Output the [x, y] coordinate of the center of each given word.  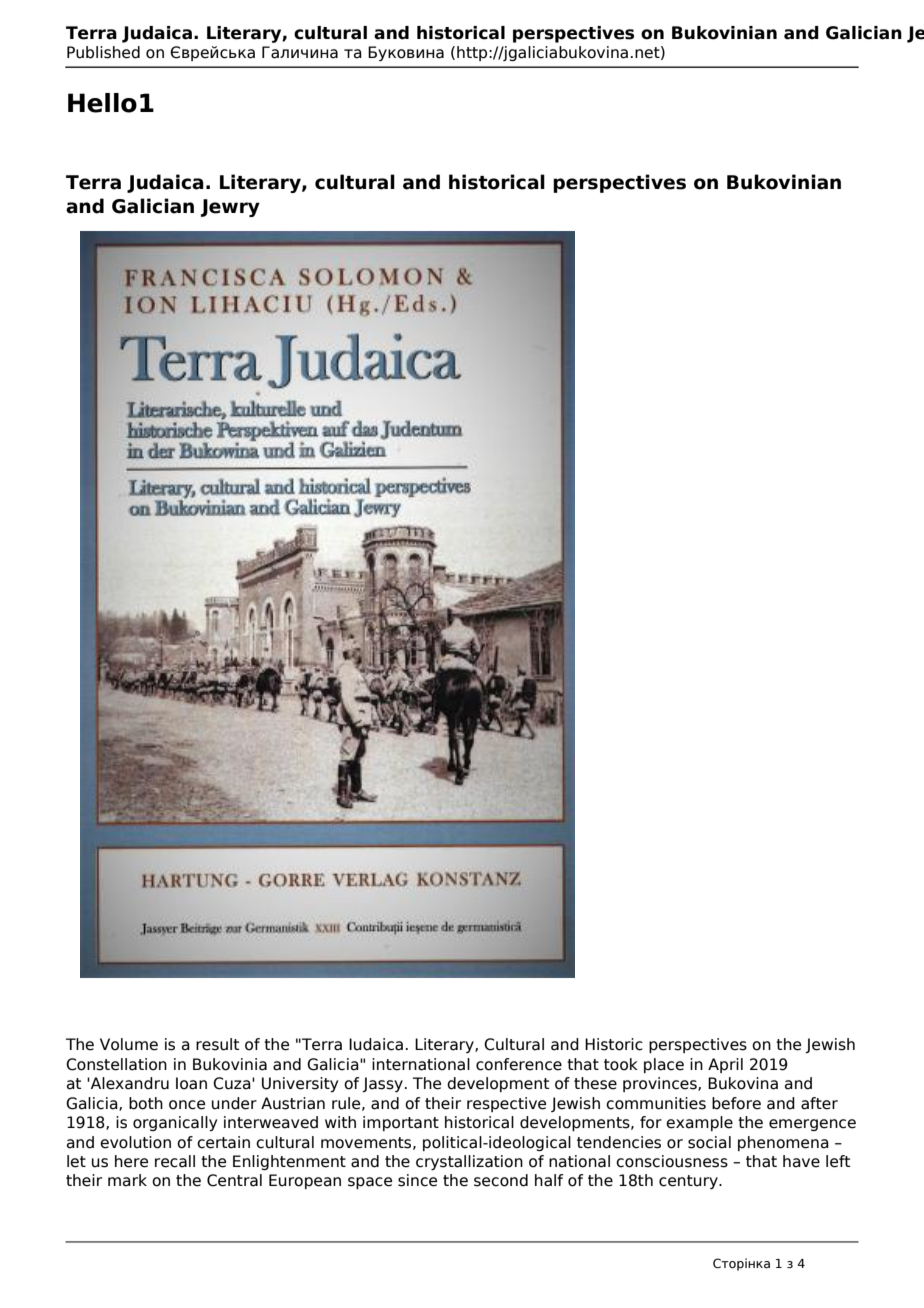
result [217, 1044]
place [664, 1065]
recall [175, 1161]
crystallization [469, 1162]
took [621, 1064]
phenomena [783, 1143]
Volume [129, 1044]
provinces [661, 1084]
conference [519, 1064]
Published [103, 52]
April [725, 1065]
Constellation [116, 1064]
